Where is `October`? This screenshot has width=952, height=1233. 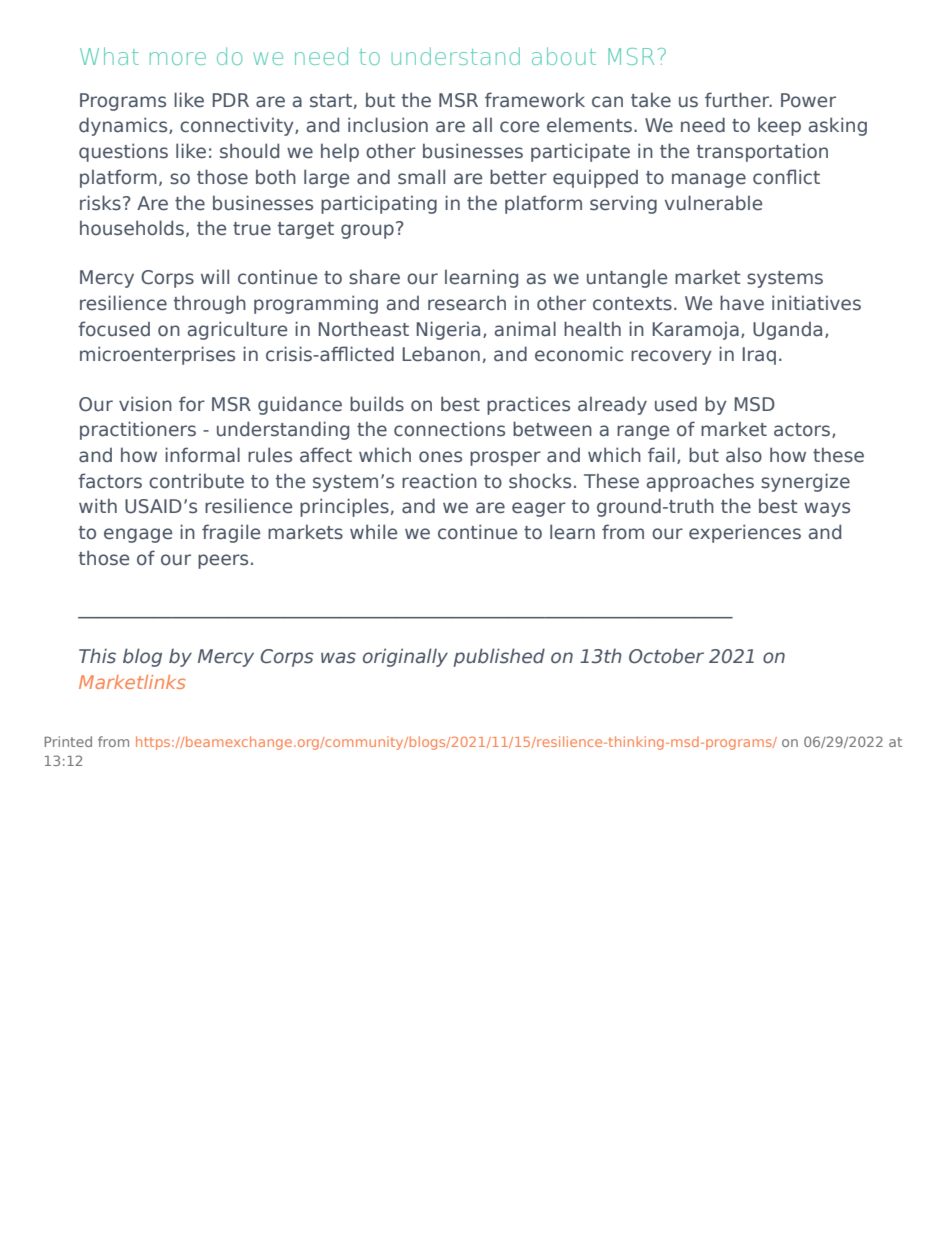
October is located at coordinates (666, 656).
